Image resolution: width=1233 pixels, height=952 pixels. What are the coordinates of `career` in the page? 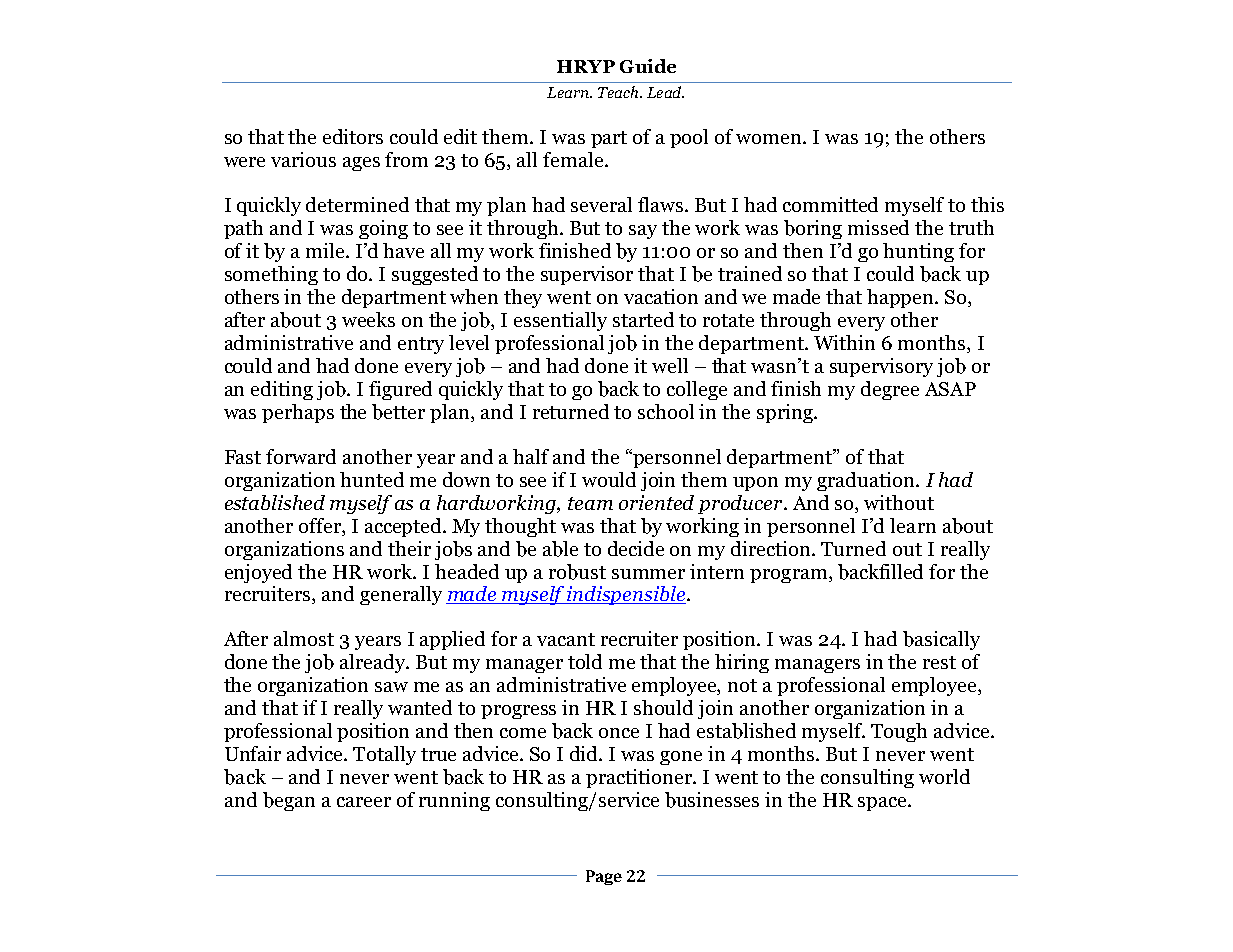 It's located at (364, 802).
